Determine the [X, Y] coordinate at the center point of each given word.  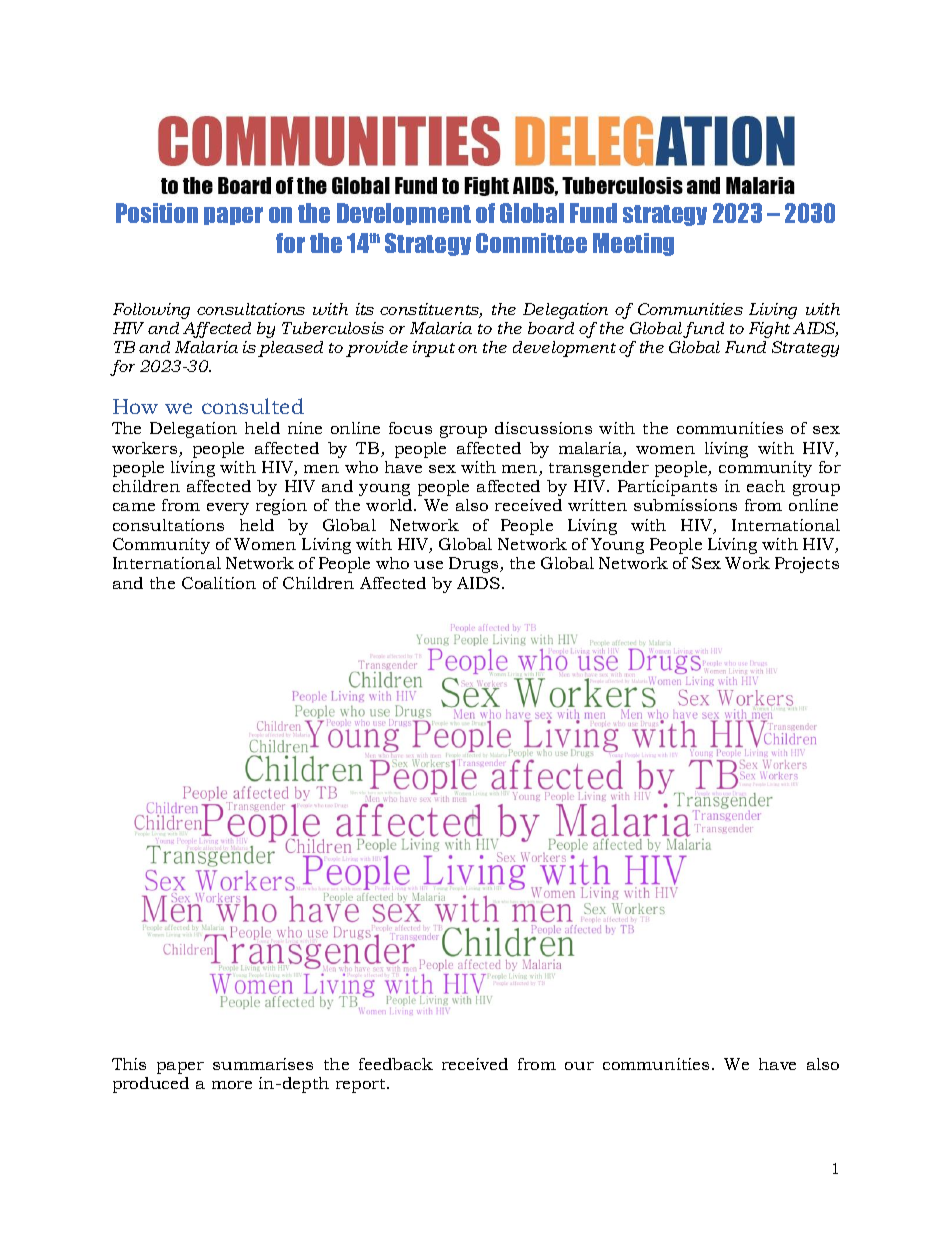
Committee [531, 243]
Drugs [475, 565]
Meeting [633, 244]
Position [157, 213]
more [232, 1085]
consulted [253, 406]
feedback [396, 1064]
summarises [263, 1064]
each [766, 486]
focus [410, 428]
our [579, 1066]
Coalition [219, 583]
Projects [807, 565]
